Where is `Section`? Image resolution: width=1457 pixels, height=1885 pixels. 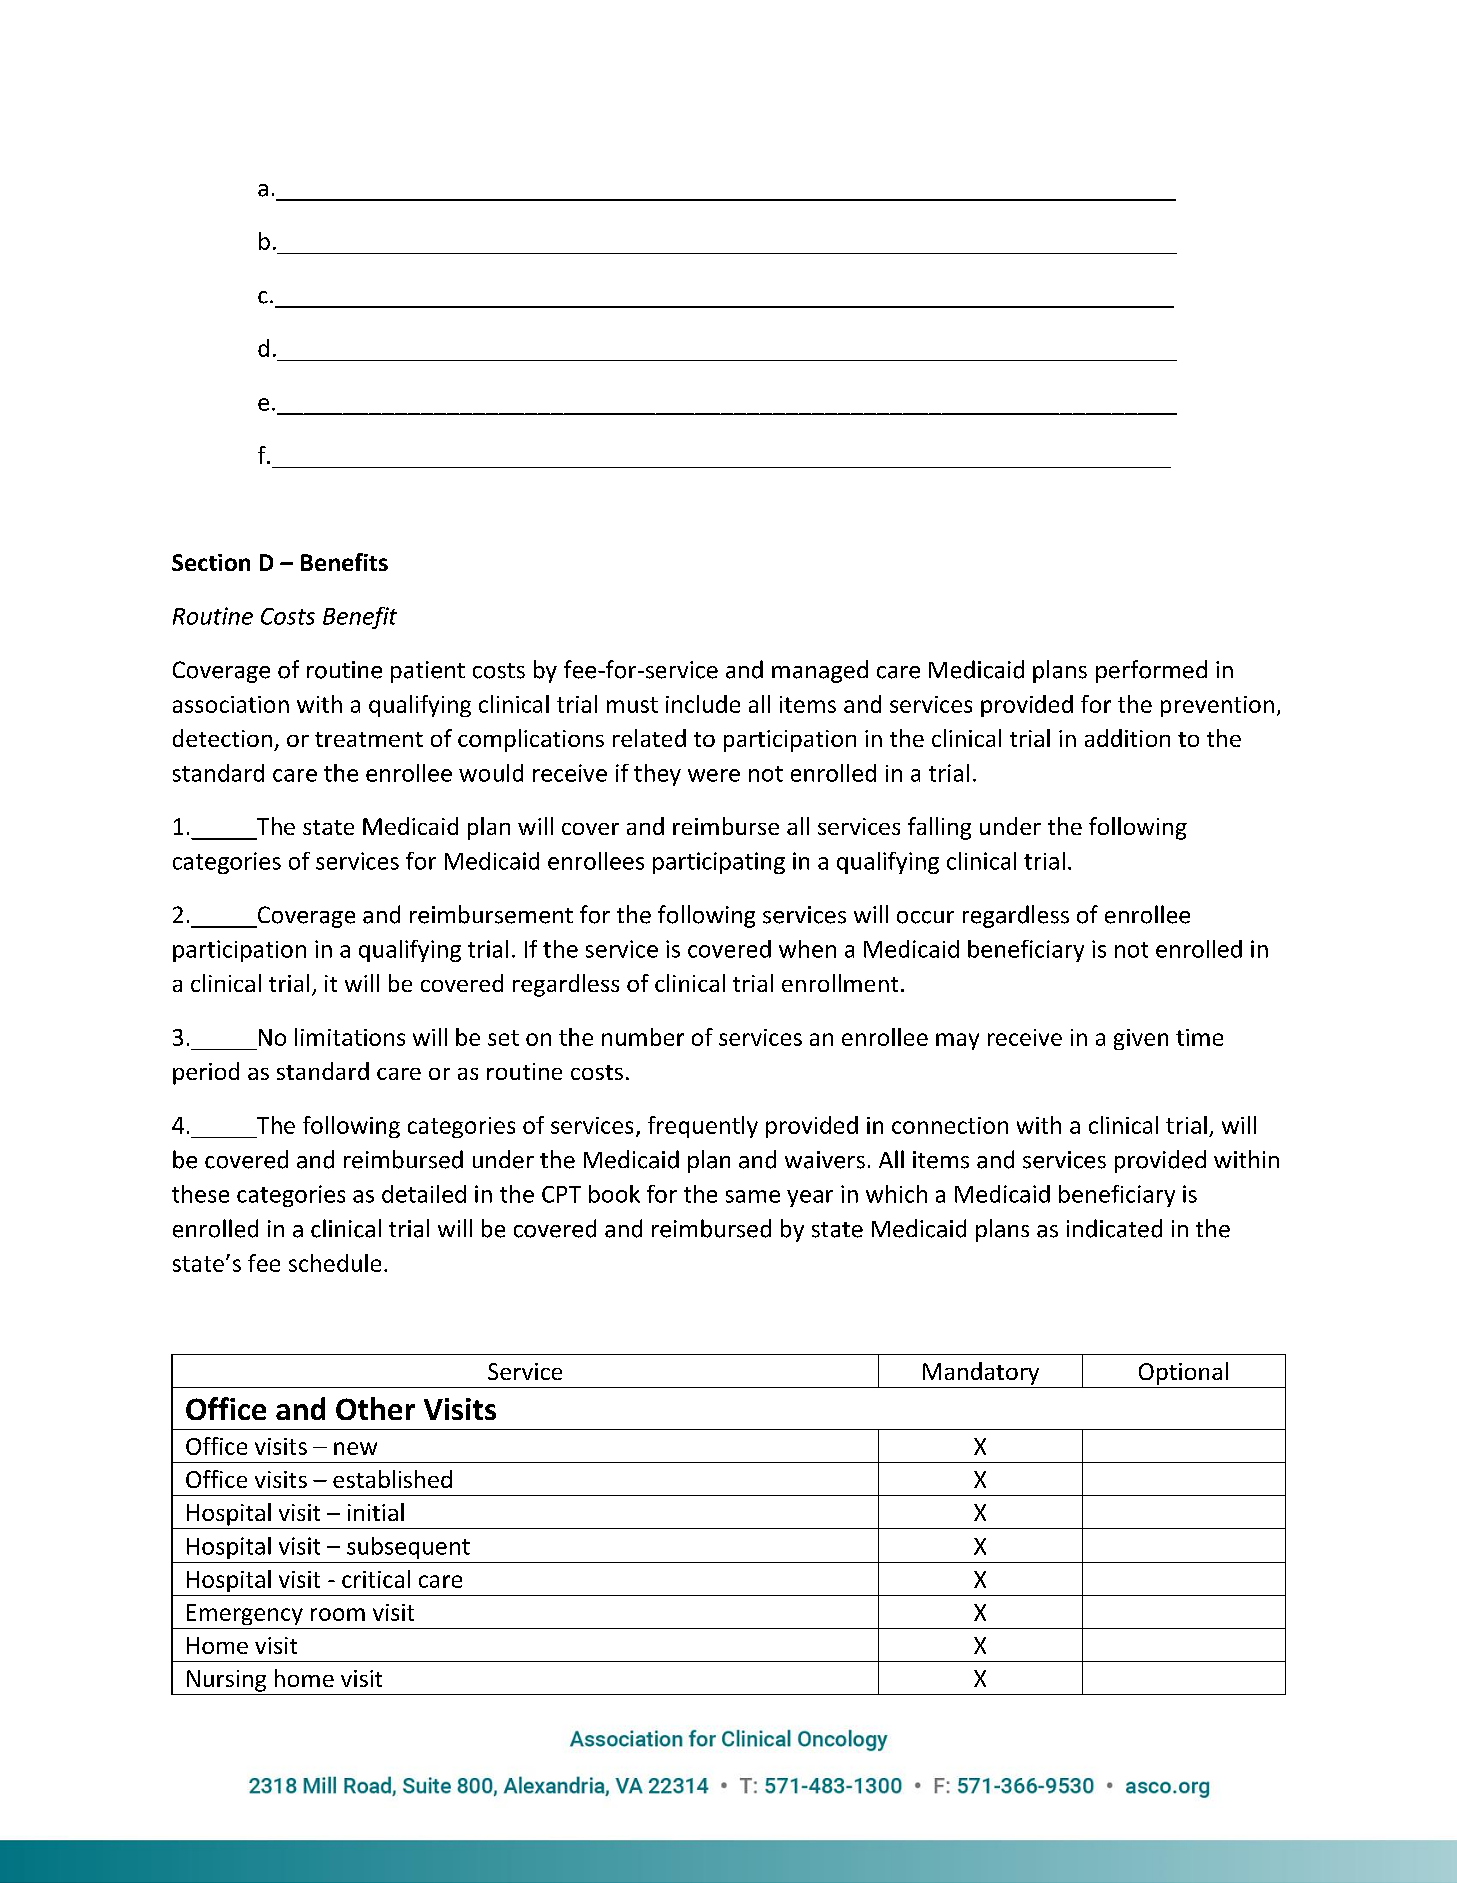
Section is located at coordinates (211, 562).
